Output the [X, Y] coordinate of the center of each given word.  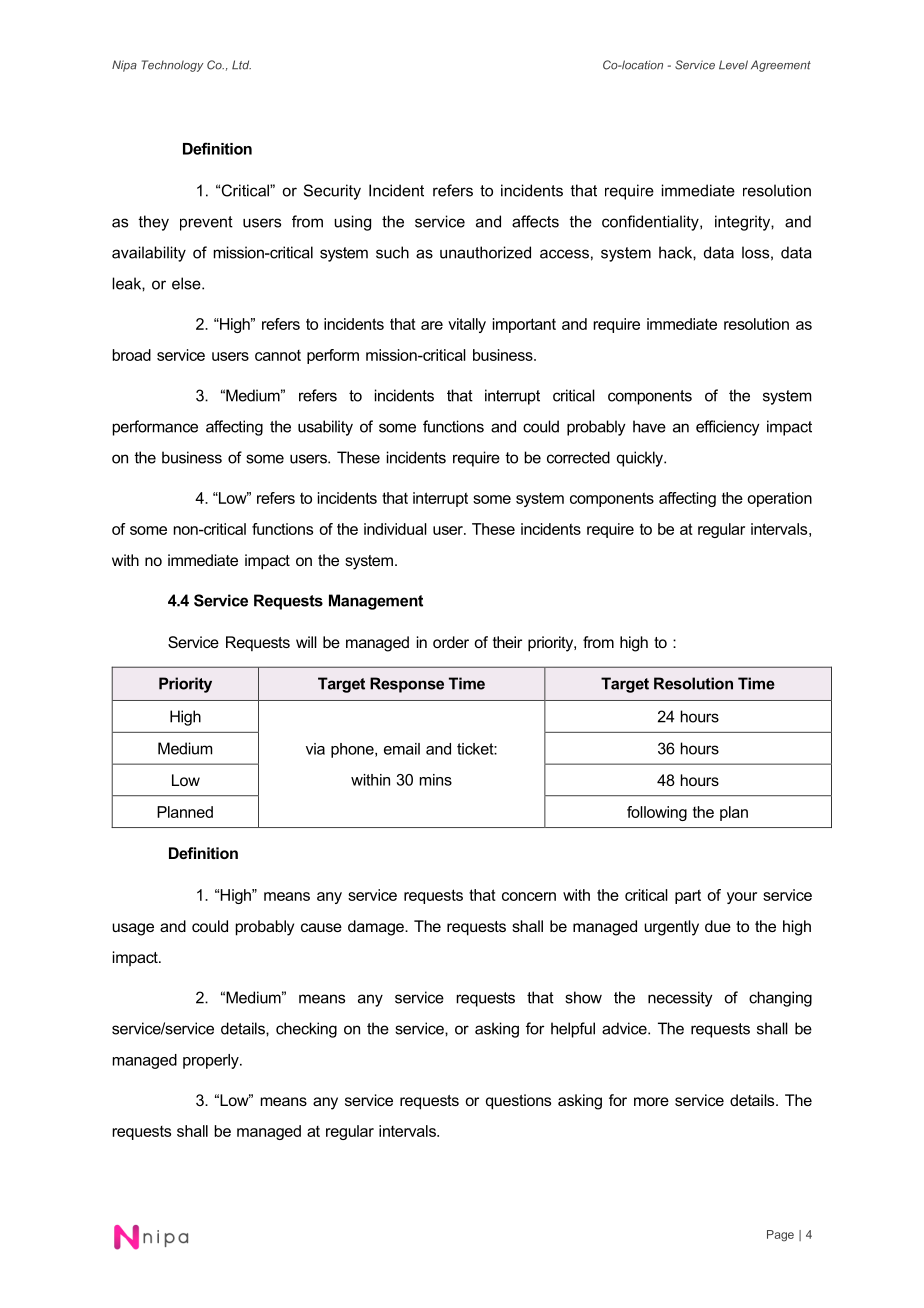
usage [133, 929]
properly [212, 1061]
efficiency [728, 428]
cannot [278, 355]
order [451, 642]
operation [779, 499]
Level [733, 65]
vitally [467, 325]
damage [377, 928]
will [306, 642]
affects [535, 221]
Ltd [241, 65]
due [718, 926]
